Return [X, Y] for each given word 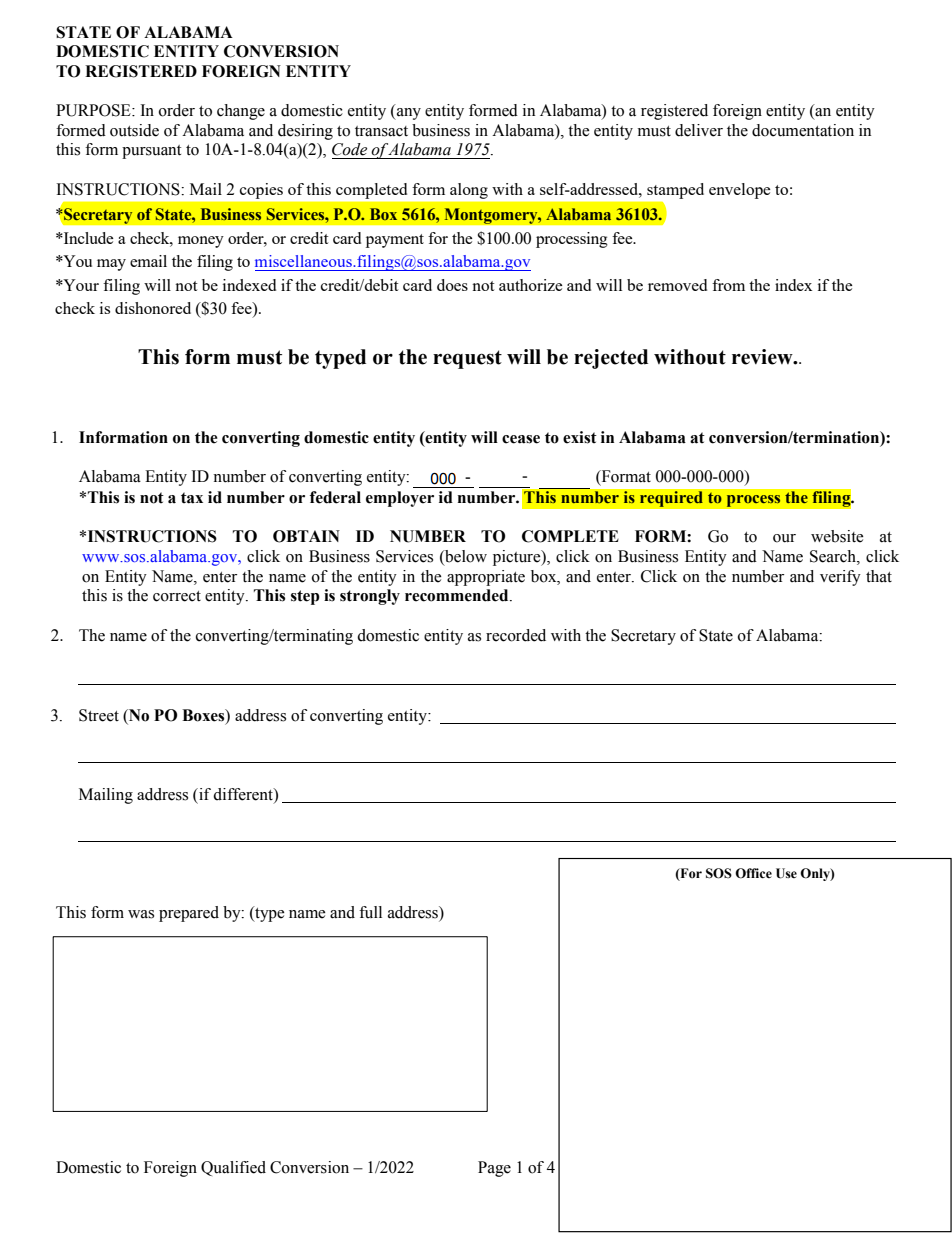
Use [786, 873]
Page [494, 1169]
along [469, 191]
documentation [803, 130]
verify [840, 578]
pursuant [151, 152]
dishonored [153, 308]
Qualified [233, 1168]
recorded [516, 635]
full [370, 912]
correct [177, 596]
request [467, 359]
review [763, 357]
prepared [189, 914]
